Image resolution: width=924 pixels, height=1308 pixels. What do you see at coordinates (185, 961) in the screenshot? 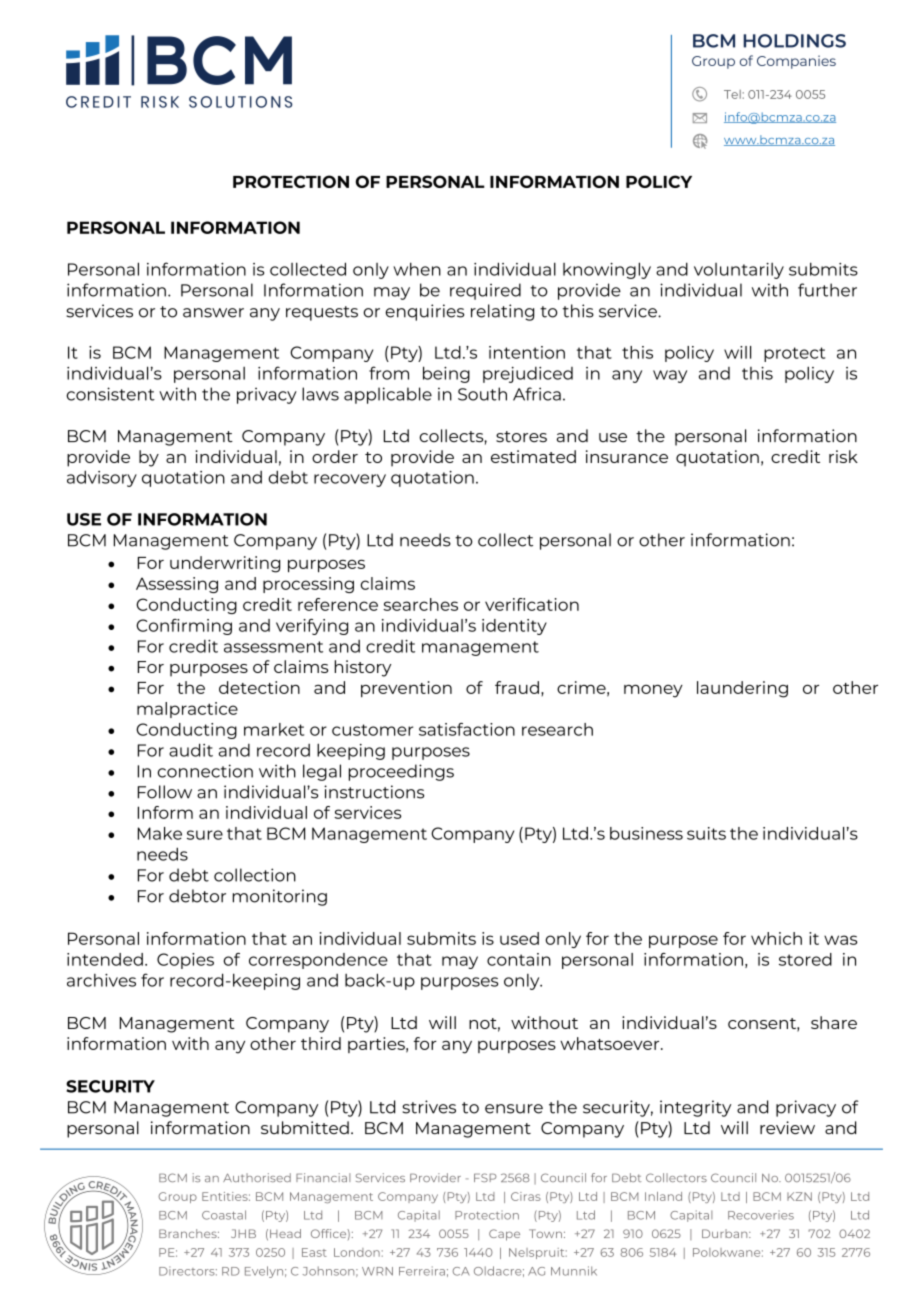
I see `Copies` at bounding box center [185, 961].
